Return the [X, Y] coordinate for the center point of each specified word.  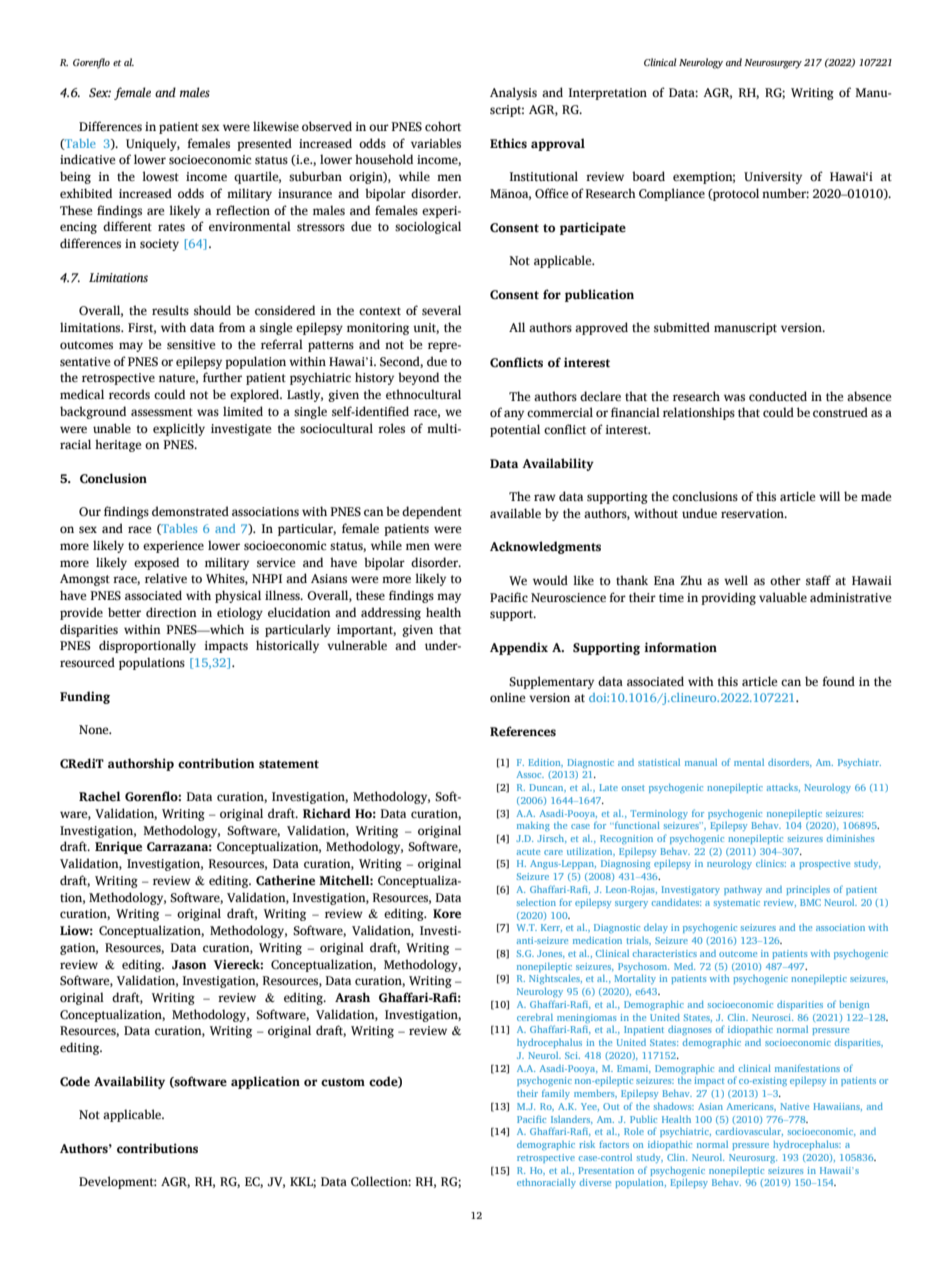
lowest [160, 176]
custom [343, 1082]
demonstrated [190, 511]
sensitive [191, 345]
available [515, 513]
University [773, 178]
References [523, 731]
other [785, 580]
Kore [447, 914]
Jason [189, 965]
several [441, 310]
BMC [810, 902]
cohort [443, 126]
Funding [85, 697]
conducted [778, 396]
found [838, 681]
